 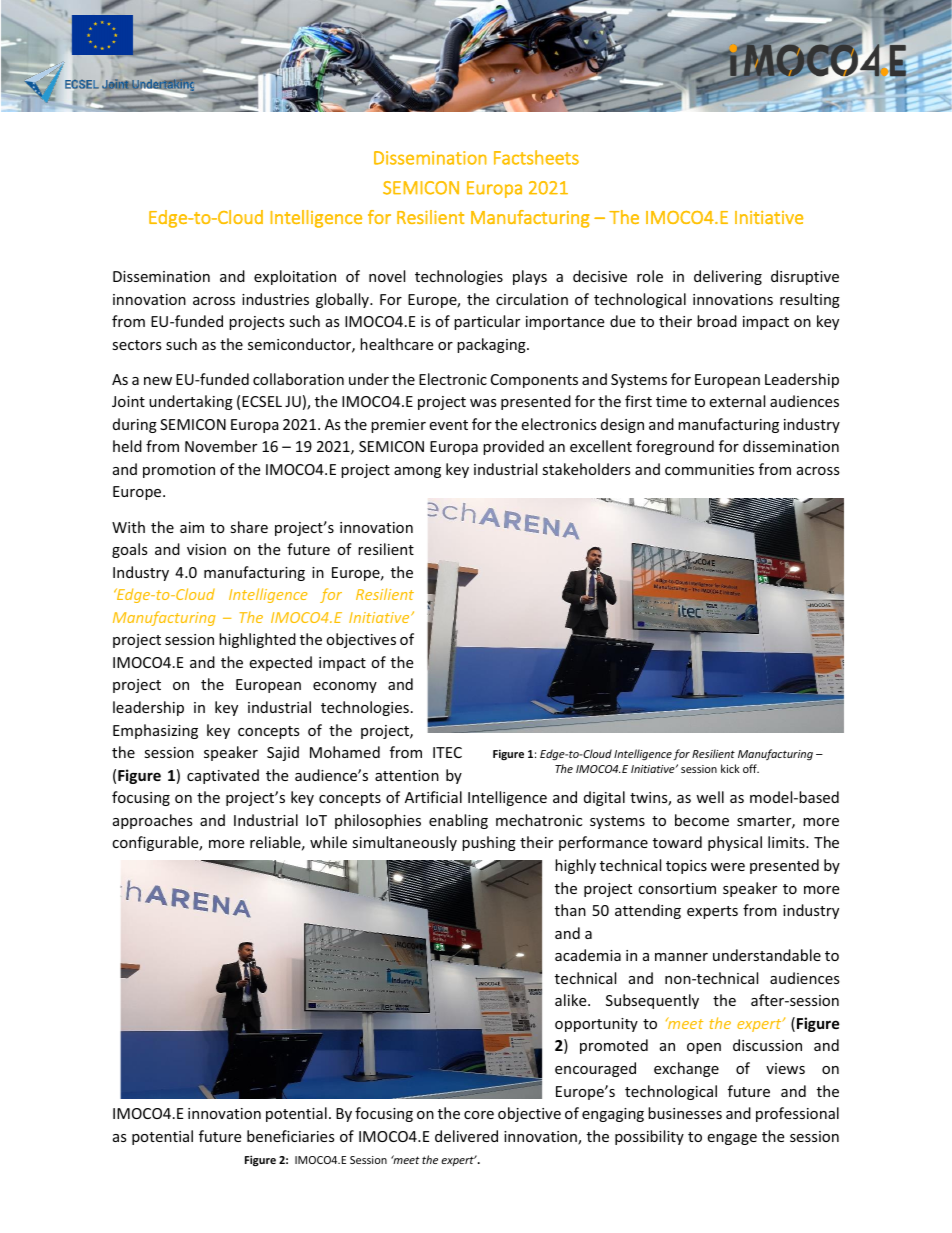 What do you see at coordinates (192, 527) in the image?
I see `aim` at bounding box center [192, 527].
